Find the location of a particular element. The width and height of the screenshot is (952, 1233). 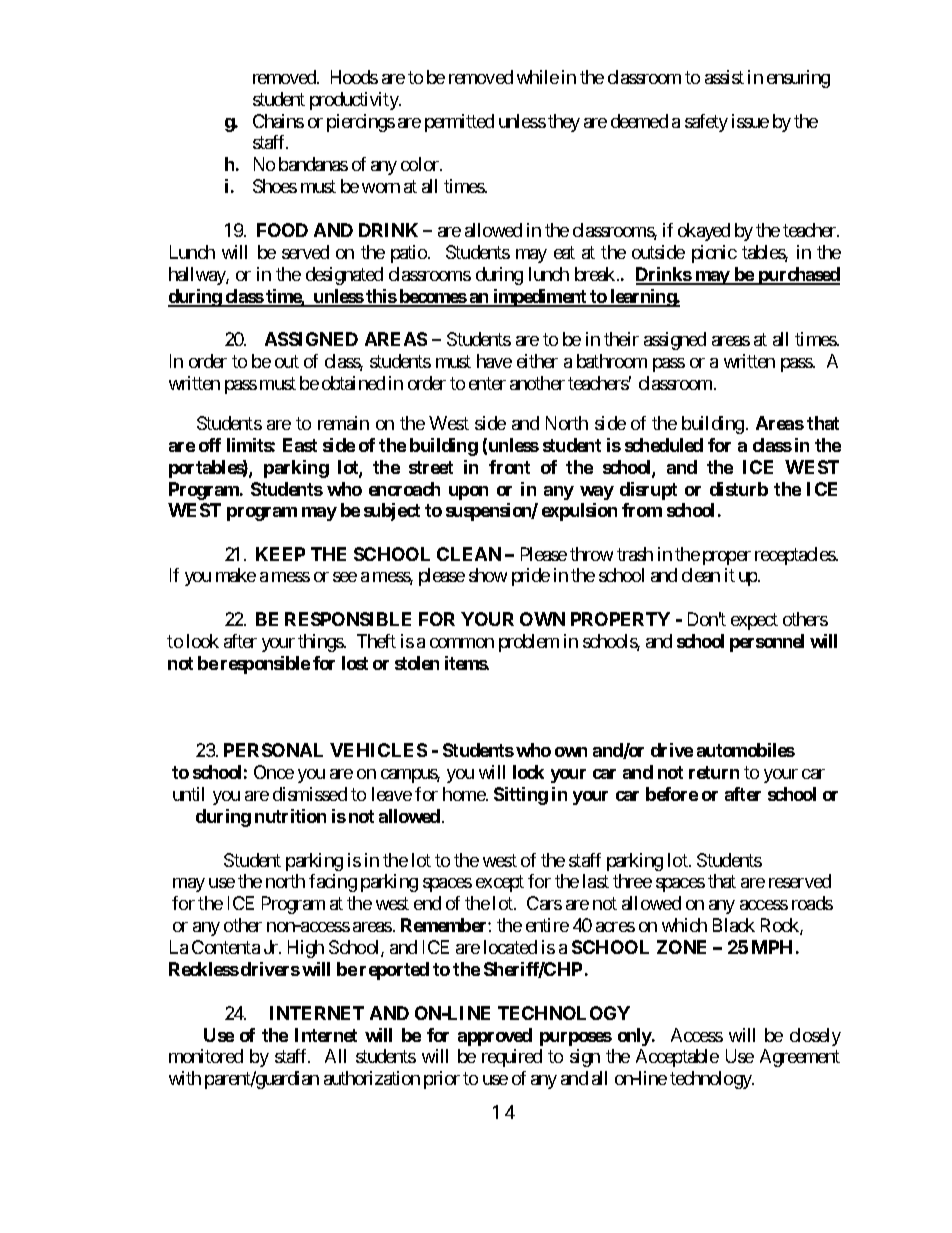

return is located at coordinates (714, 772).
